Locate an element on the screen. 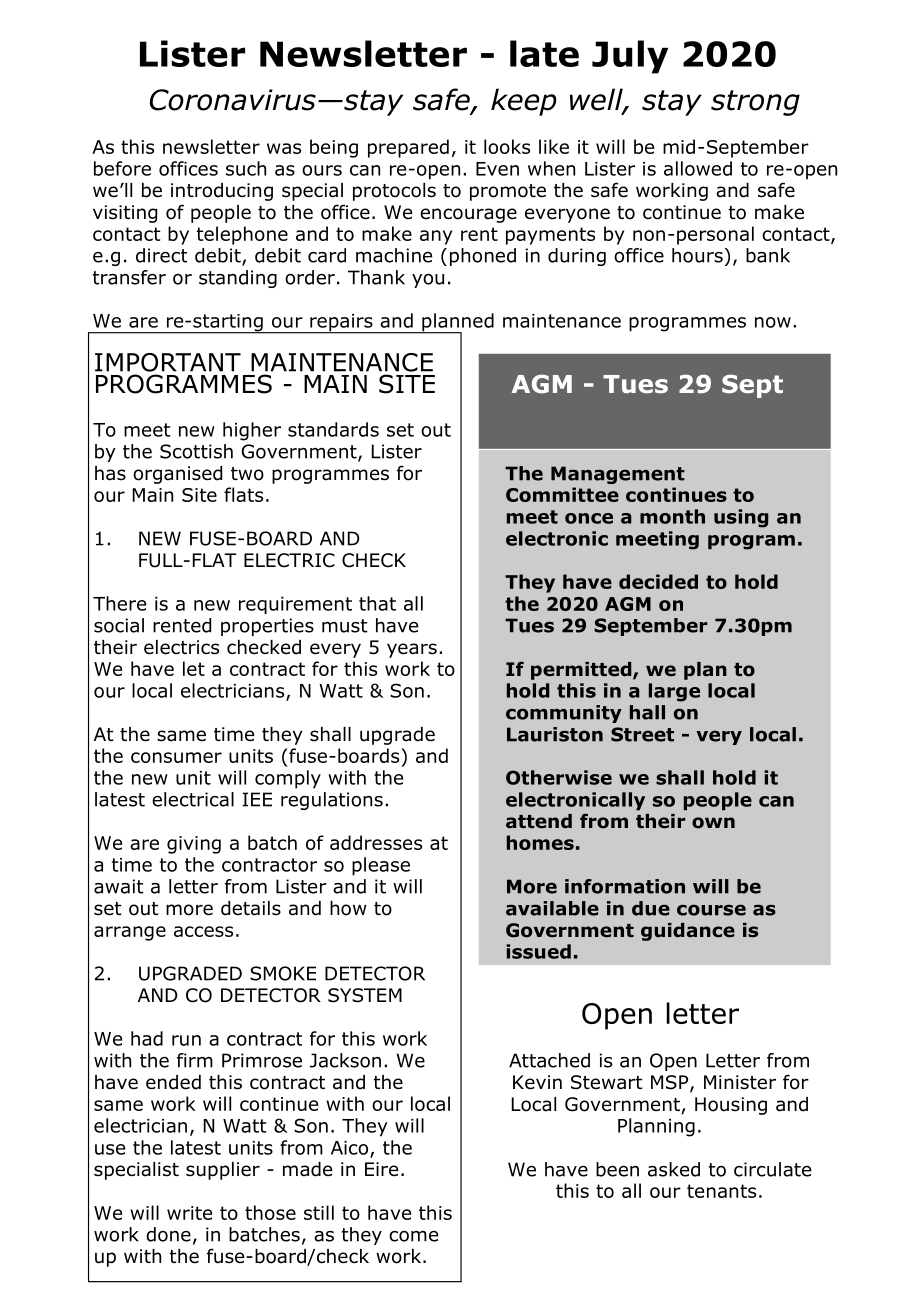 This screenshot has height=1308, width=924. come is located at coordinates (413, 1236).
